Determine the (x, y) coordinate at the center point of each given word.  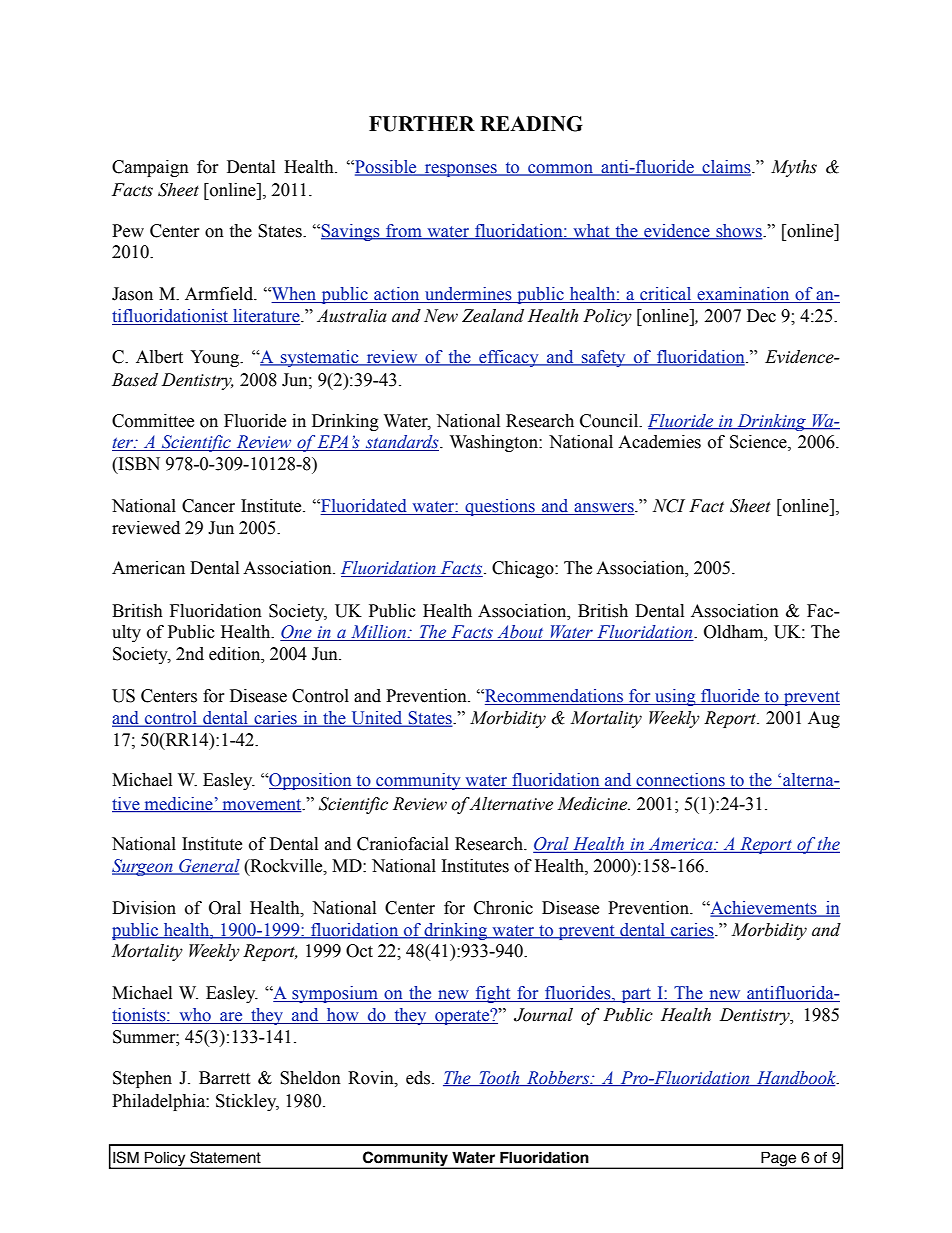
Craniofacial (403, 844)
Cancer (208, 506)
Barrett (224, 1078)
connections (680, 781)
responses (461, 170)
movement (262, 805)
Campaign (150, 168)
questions (500, 507)
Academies (659, 442)
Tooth (499, 1078)
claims (726, 168)
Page (779, 1160)
